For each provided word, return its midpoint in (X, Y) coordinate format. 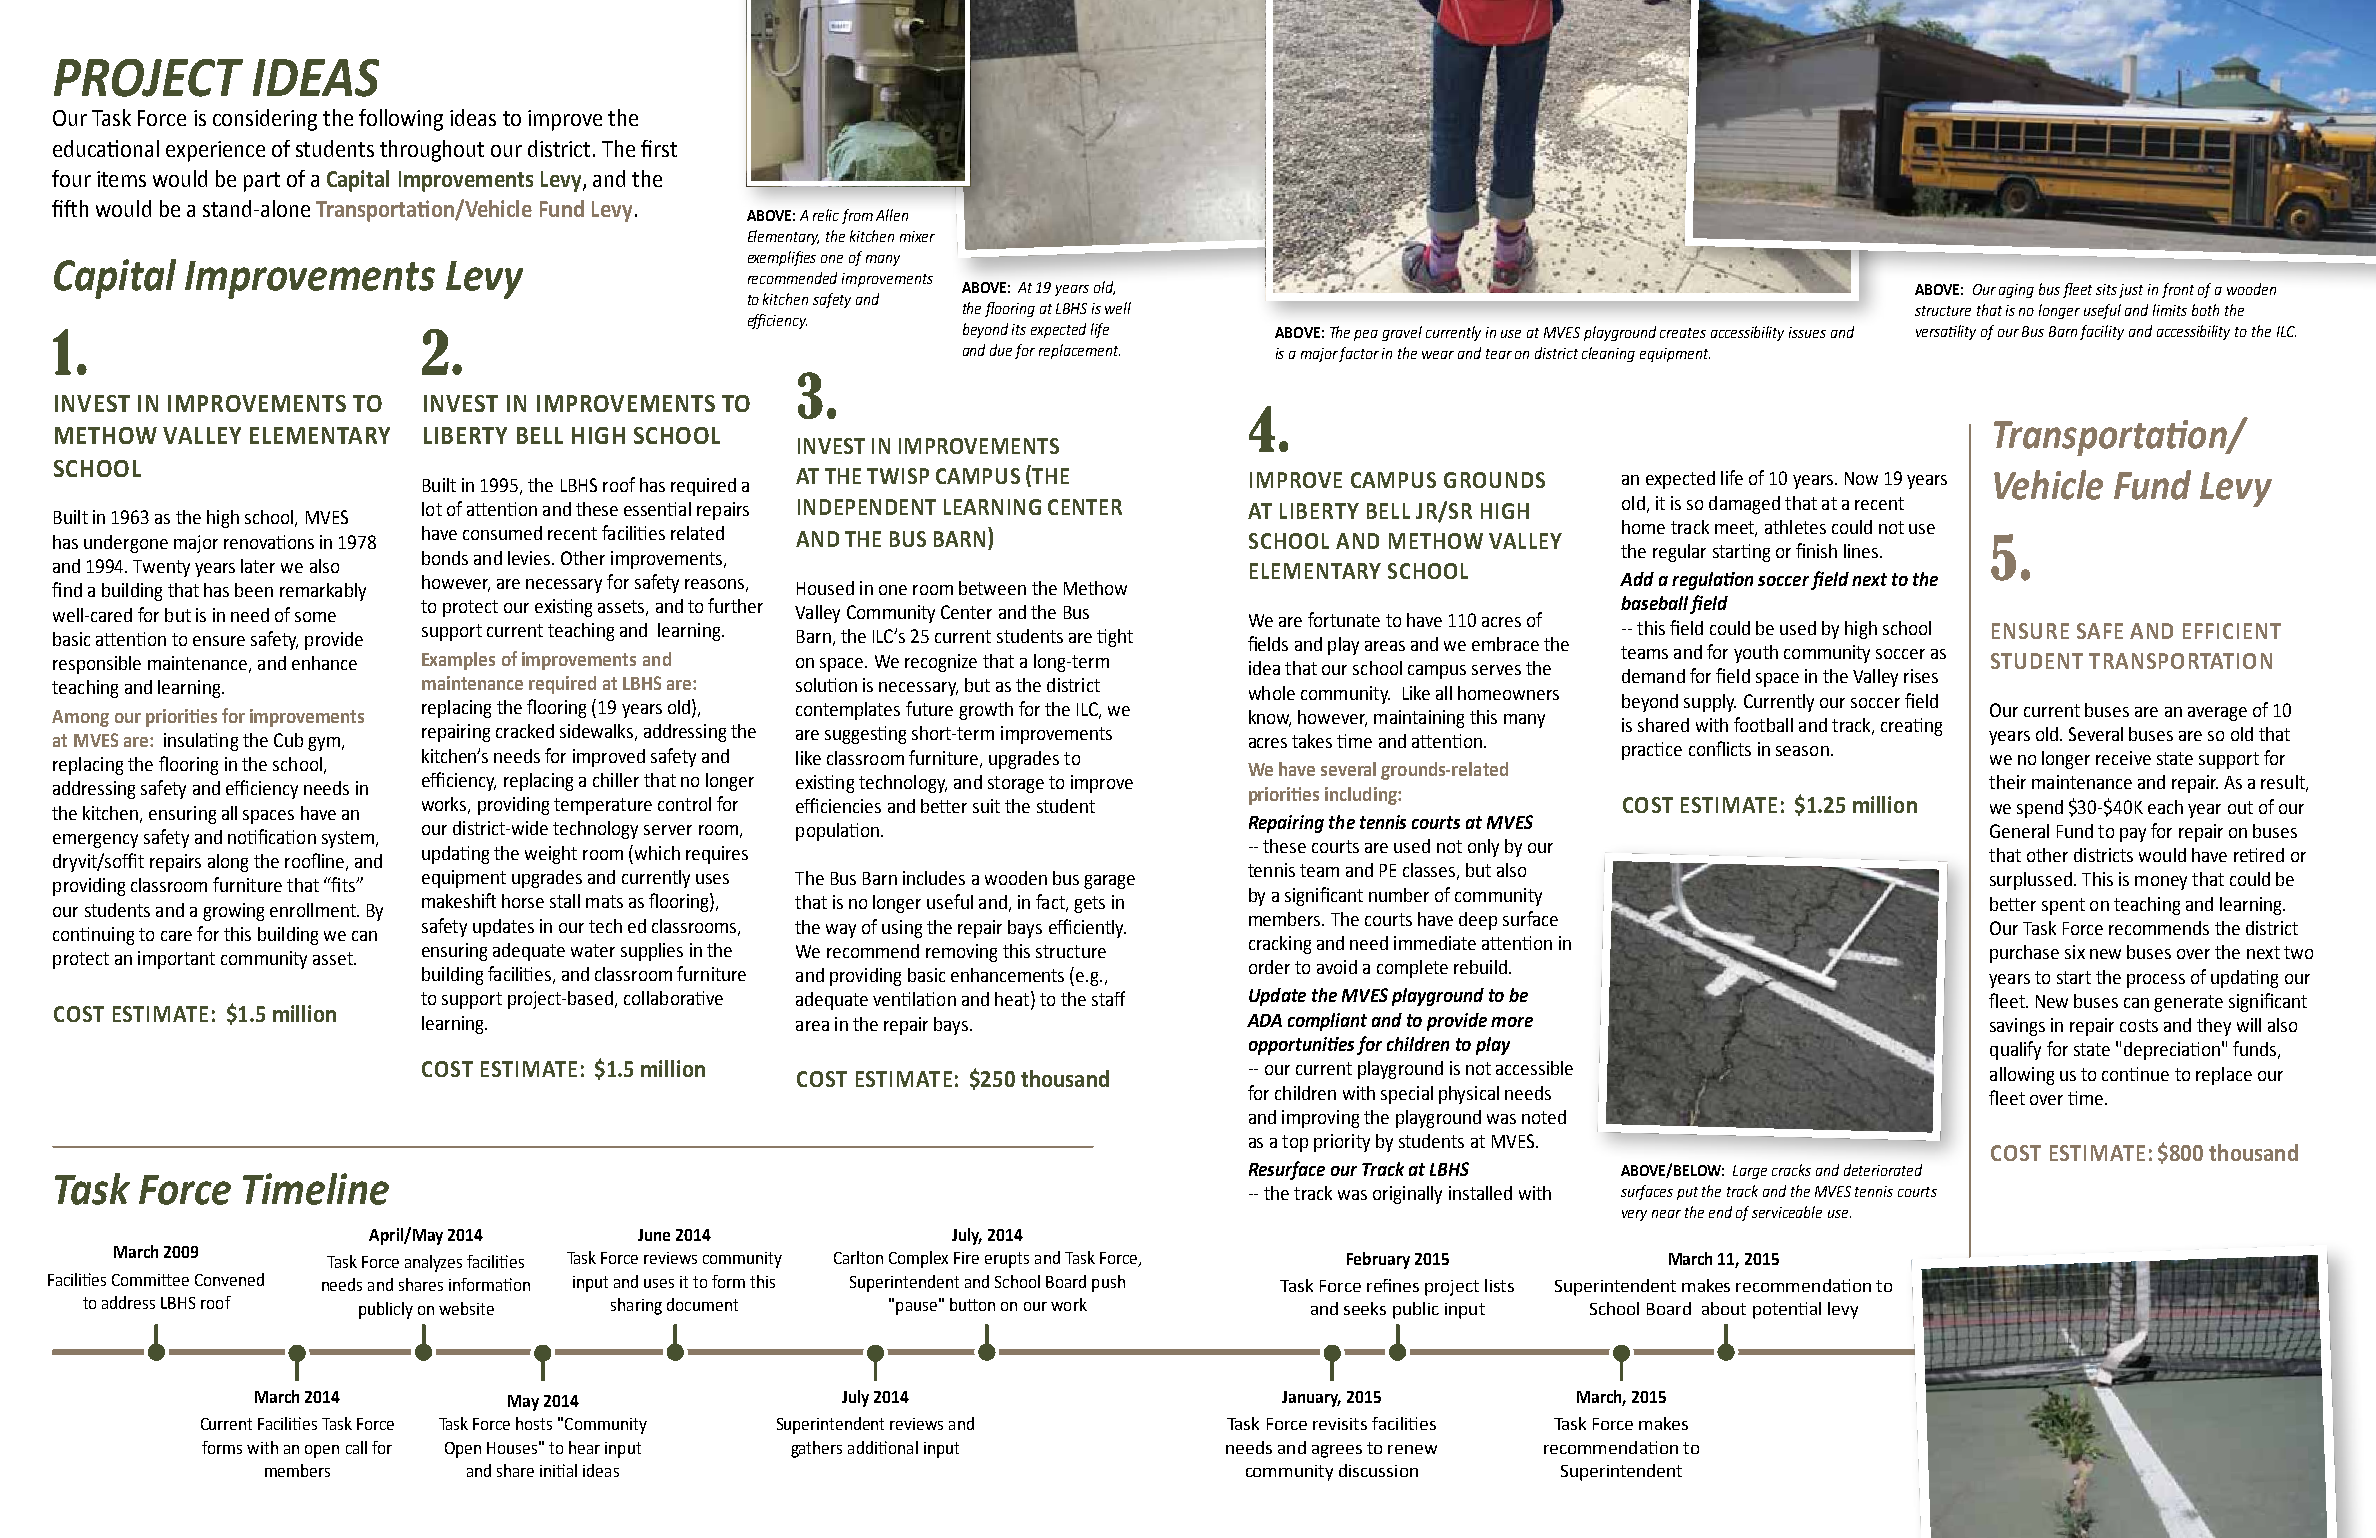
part (262, 182)
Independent (867, 507)
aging (2016, 291)
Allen (892, 215)
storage (1016, 784)
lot (432, 509)
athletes (1795, 527)
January (1311, 1399)
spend (2040, 809)
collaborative (673, 998)
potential (1787, 1310)
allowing (2022, 1076)
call (356, 1447)
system (348, 839)
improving (1320, 1119)
